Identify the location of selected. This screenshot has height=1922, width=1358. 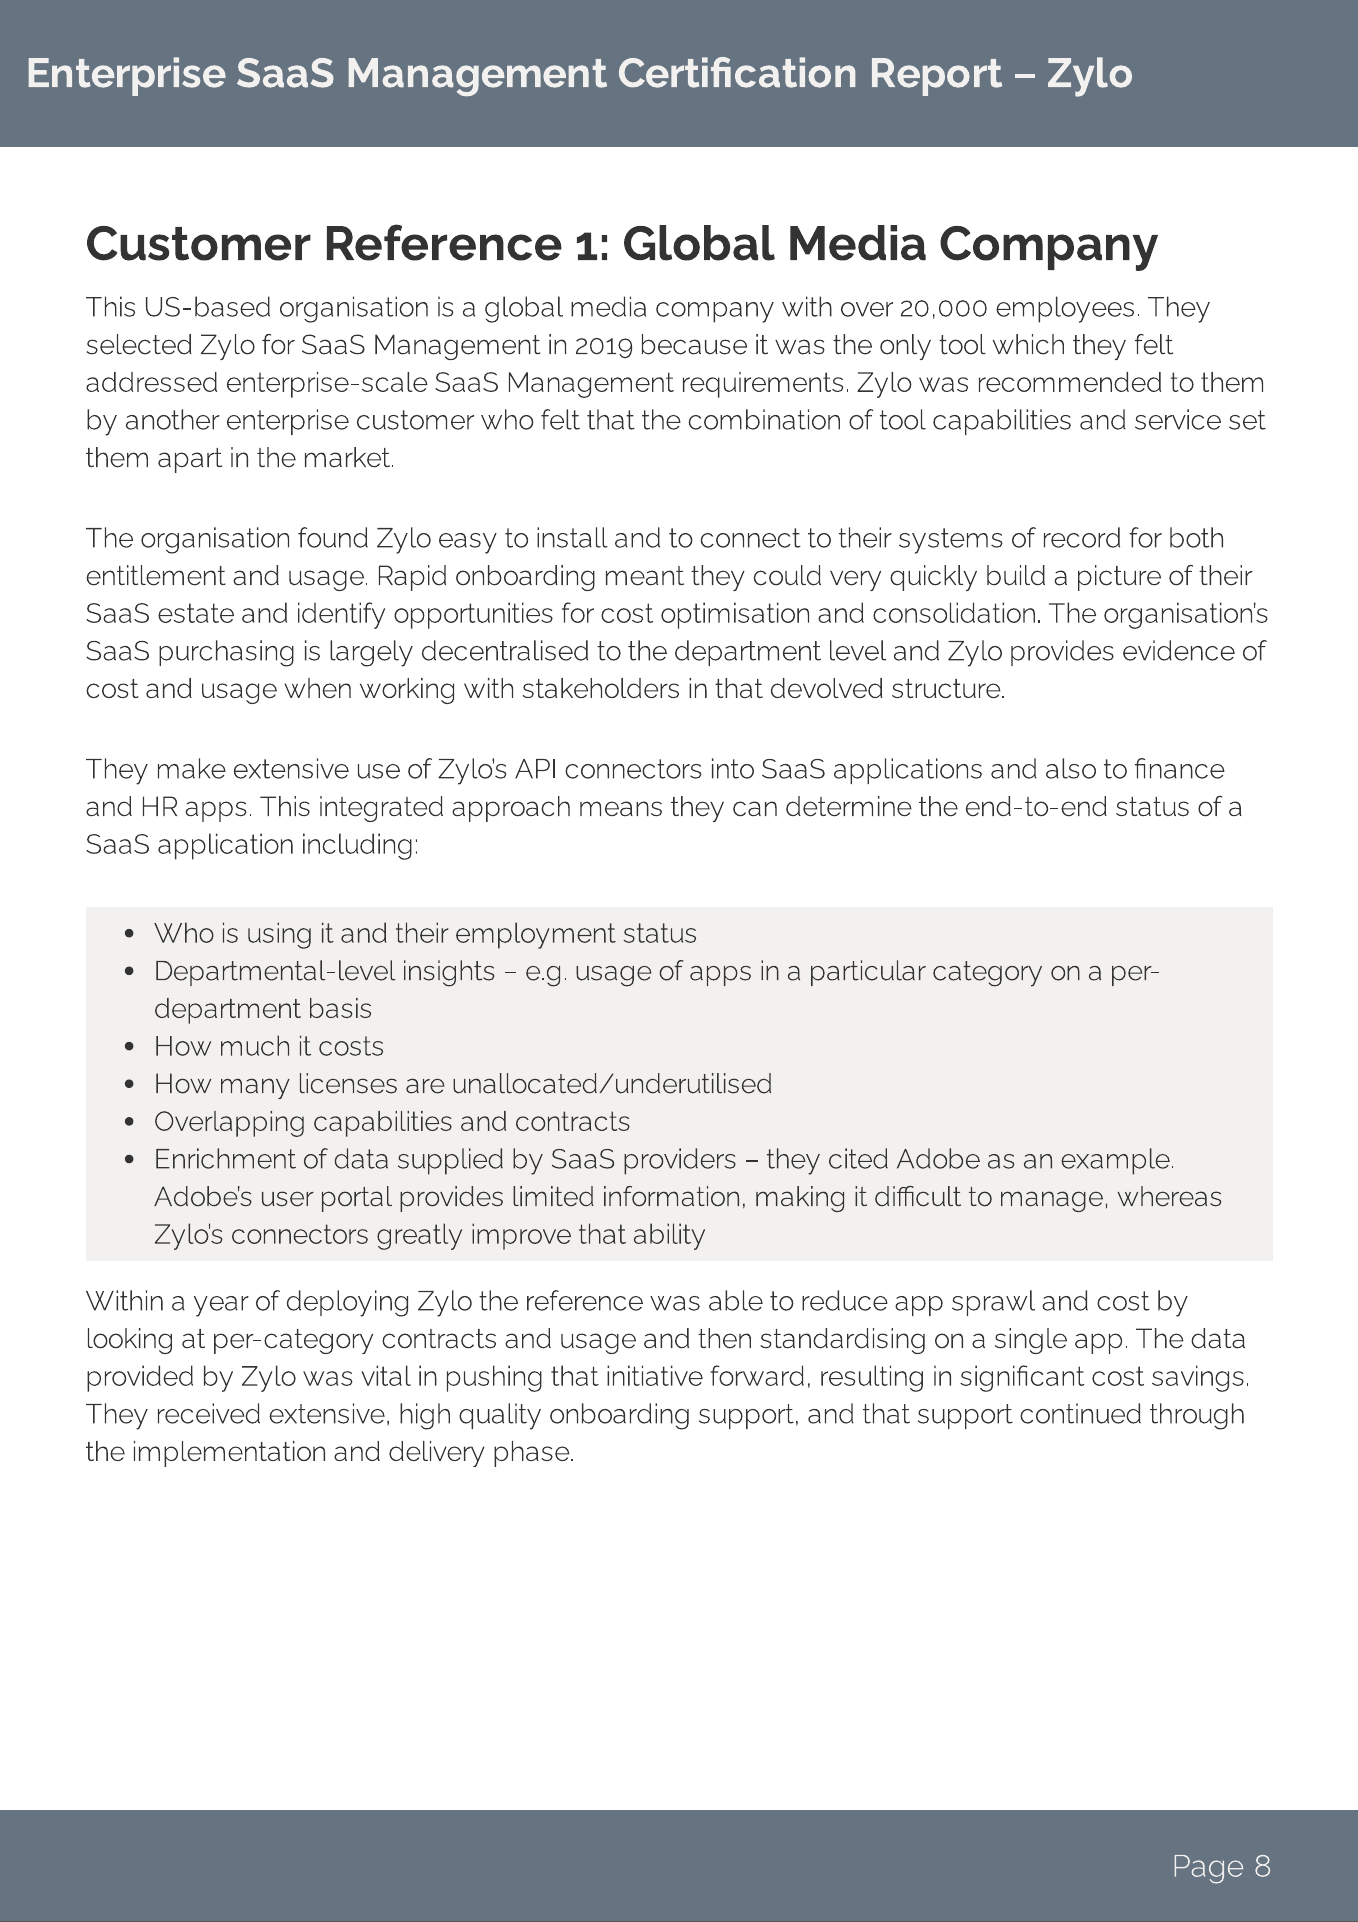
(139, 344).
